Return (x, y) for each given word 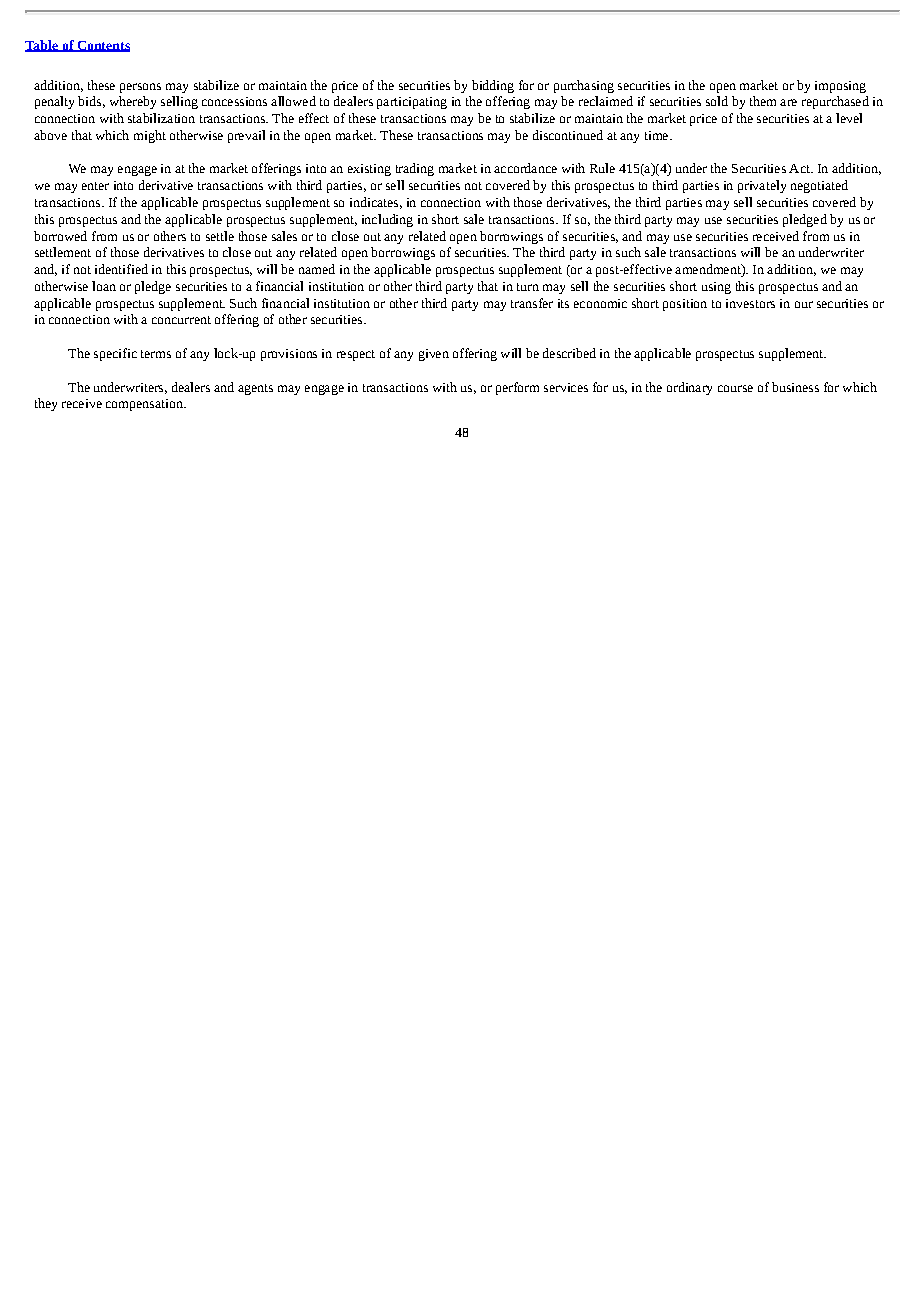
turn (528, 287)
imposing (840, 87)
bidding (493, 86)
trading (415, 169)
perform (517, 388)
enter (95, 186)
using (716, 288)
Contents (102, 46)
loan (104, 286)
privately (762, 186)
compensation (145, 405)
